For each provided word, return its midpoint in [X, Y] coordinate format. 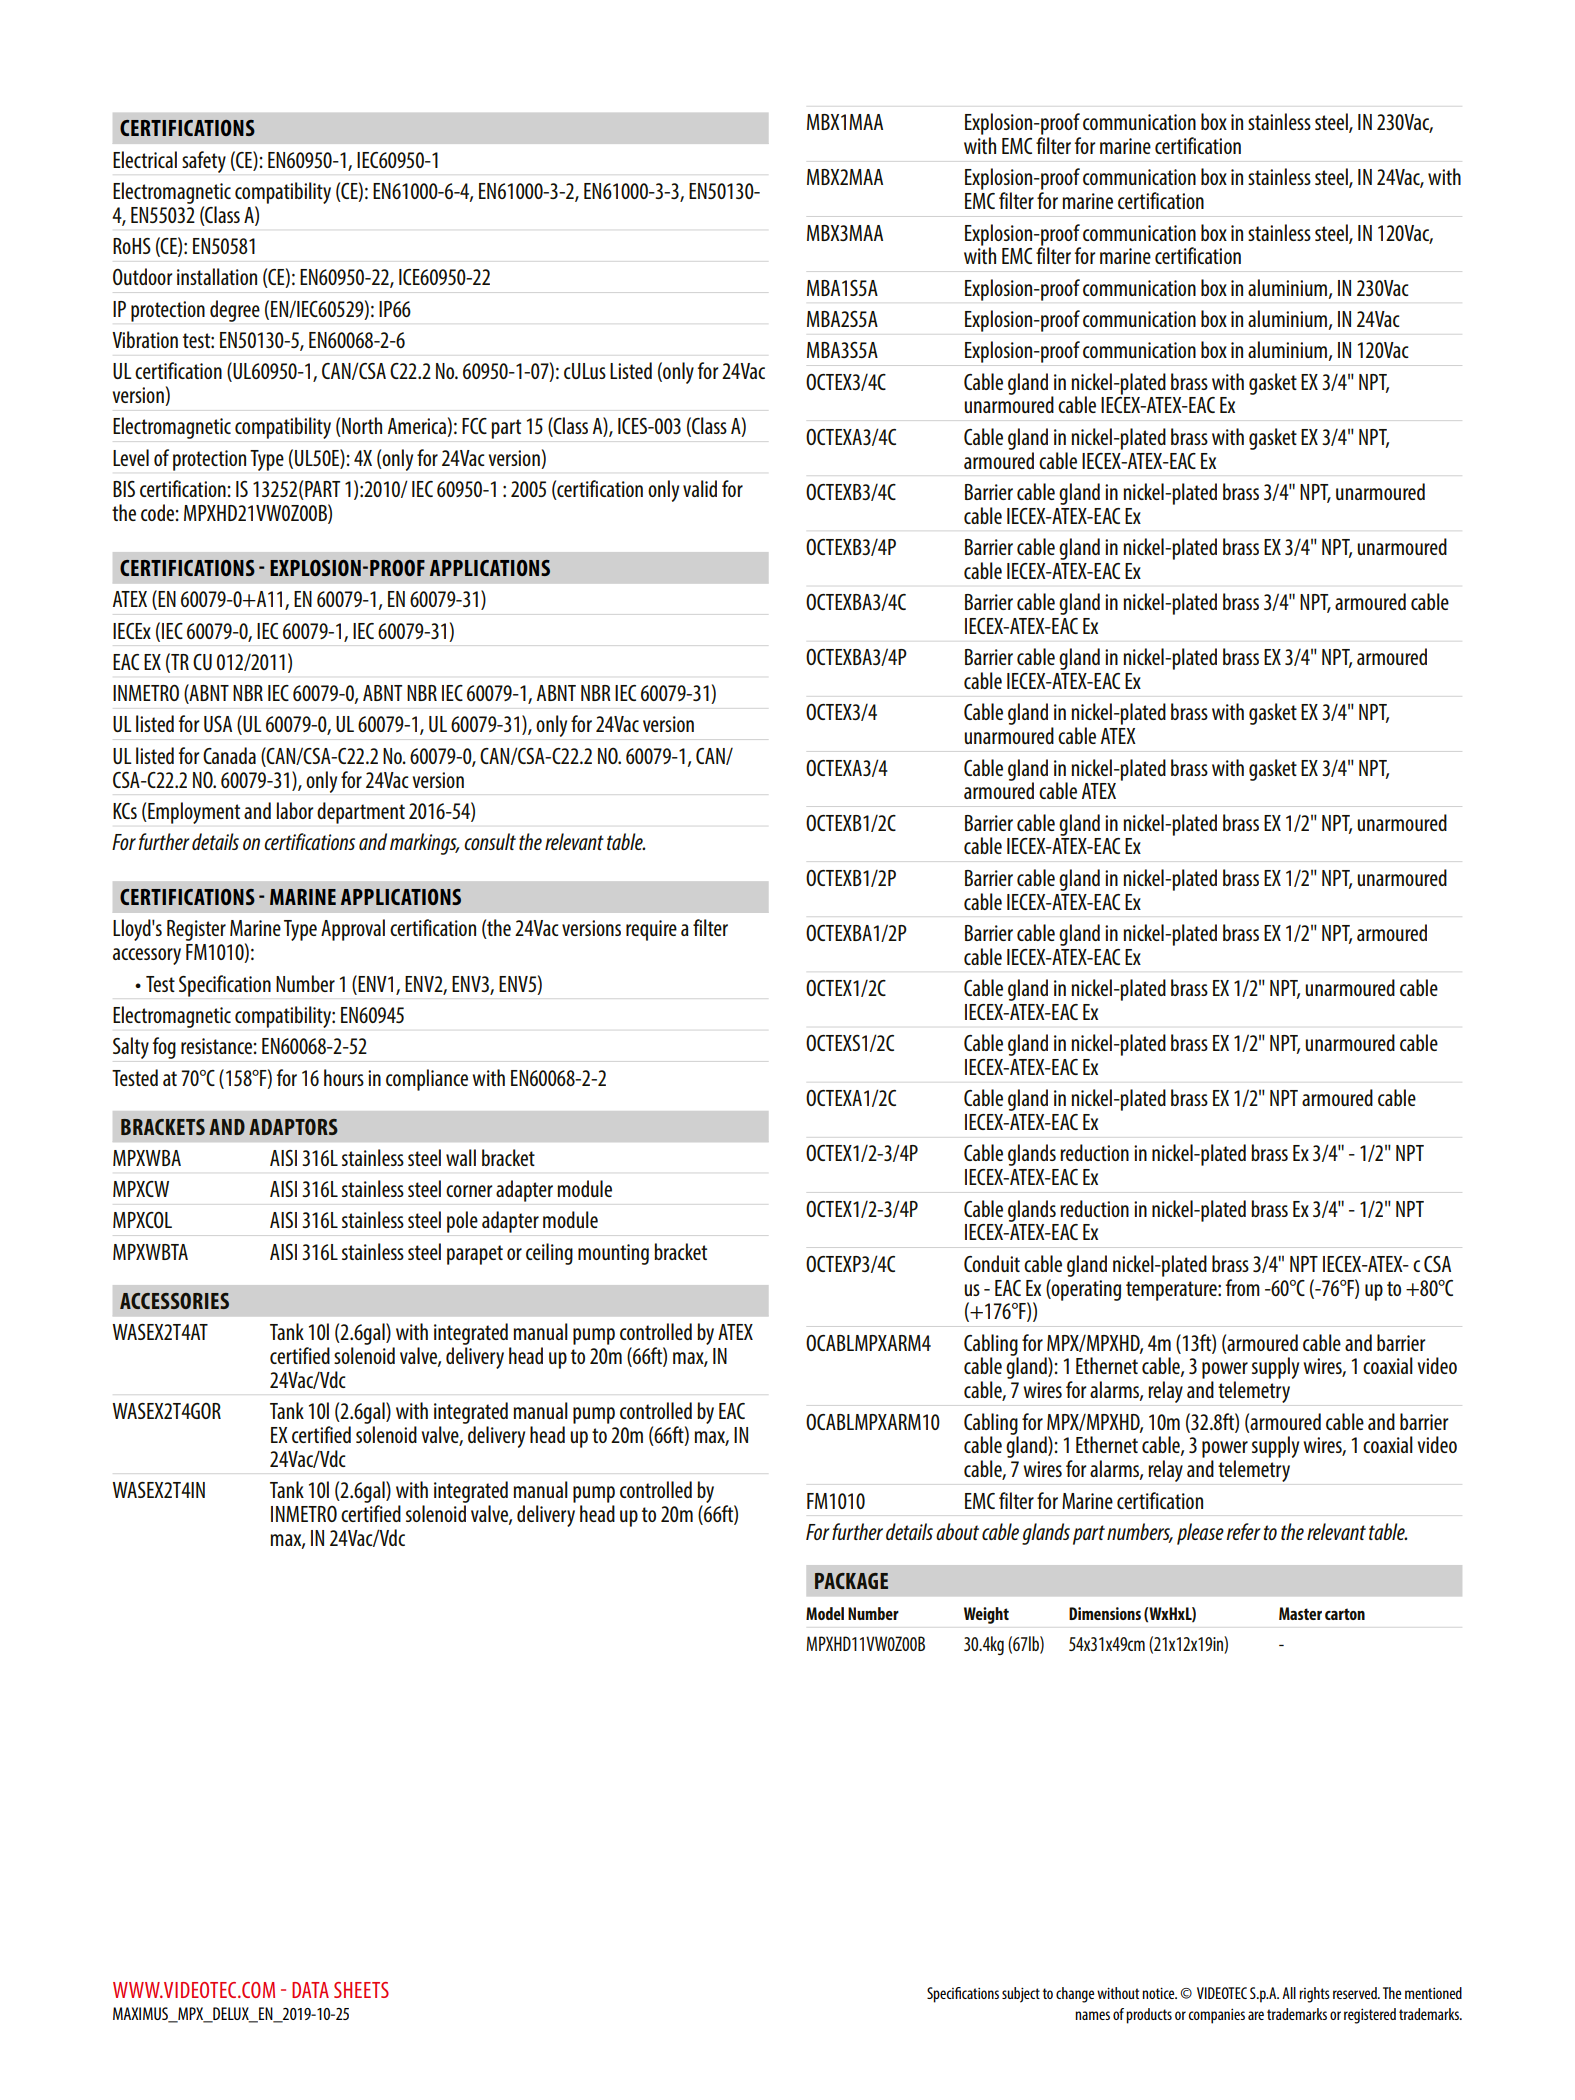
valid [700, 488]
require [651, 930]
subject [1021, 1995]
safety [204, 162]
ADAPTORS [293, 1127]
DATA [310, 1990]
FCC [474, 426]
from [1243, 1287]
